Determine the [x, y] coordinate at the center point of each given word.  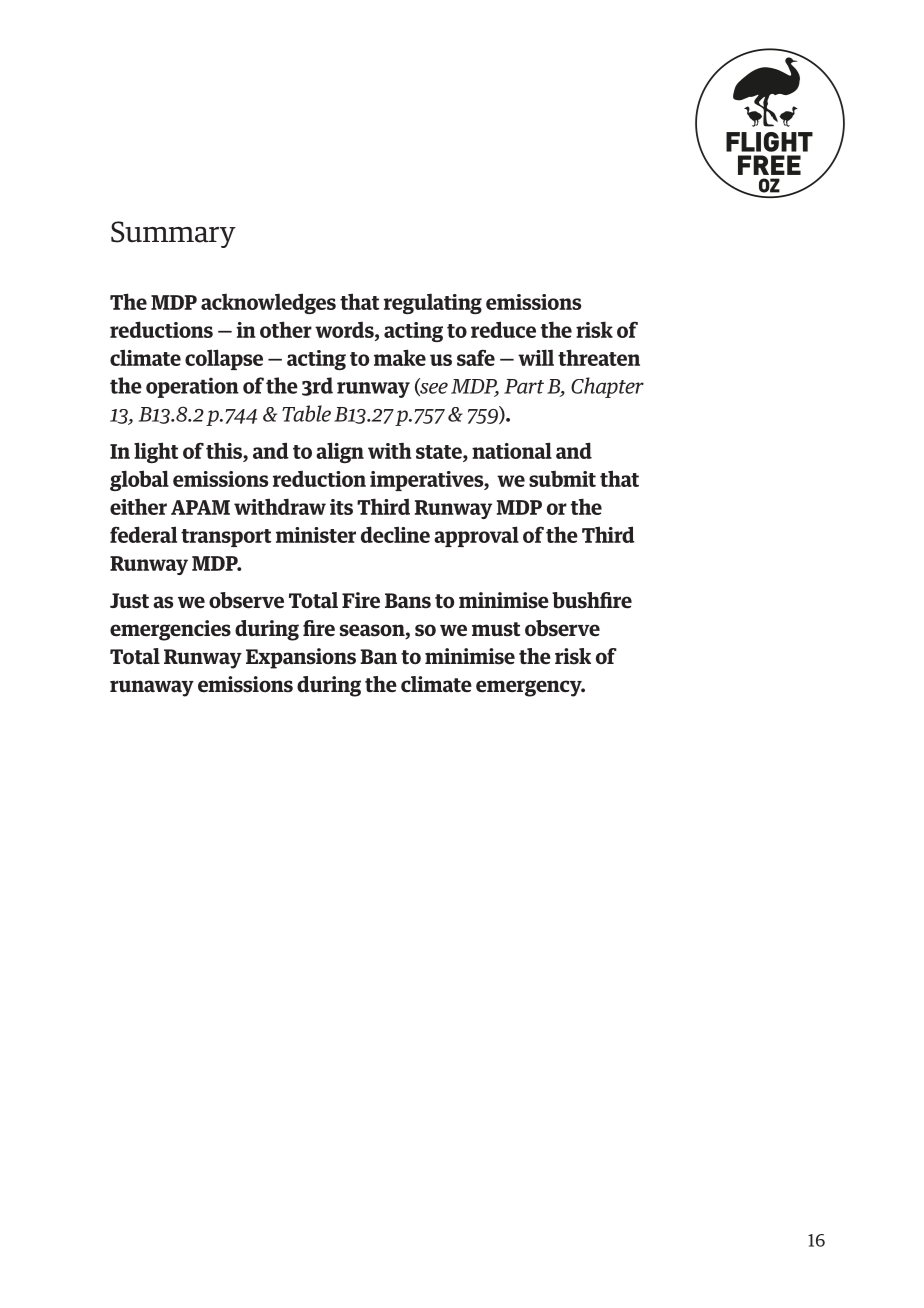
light [156, 452]
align [340, 452]
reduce [503, 329]
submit [562, 479]
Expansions [301, 658]
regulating [433, 304]
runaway [152, 688]
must [496, 629]
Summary [173, 234]
